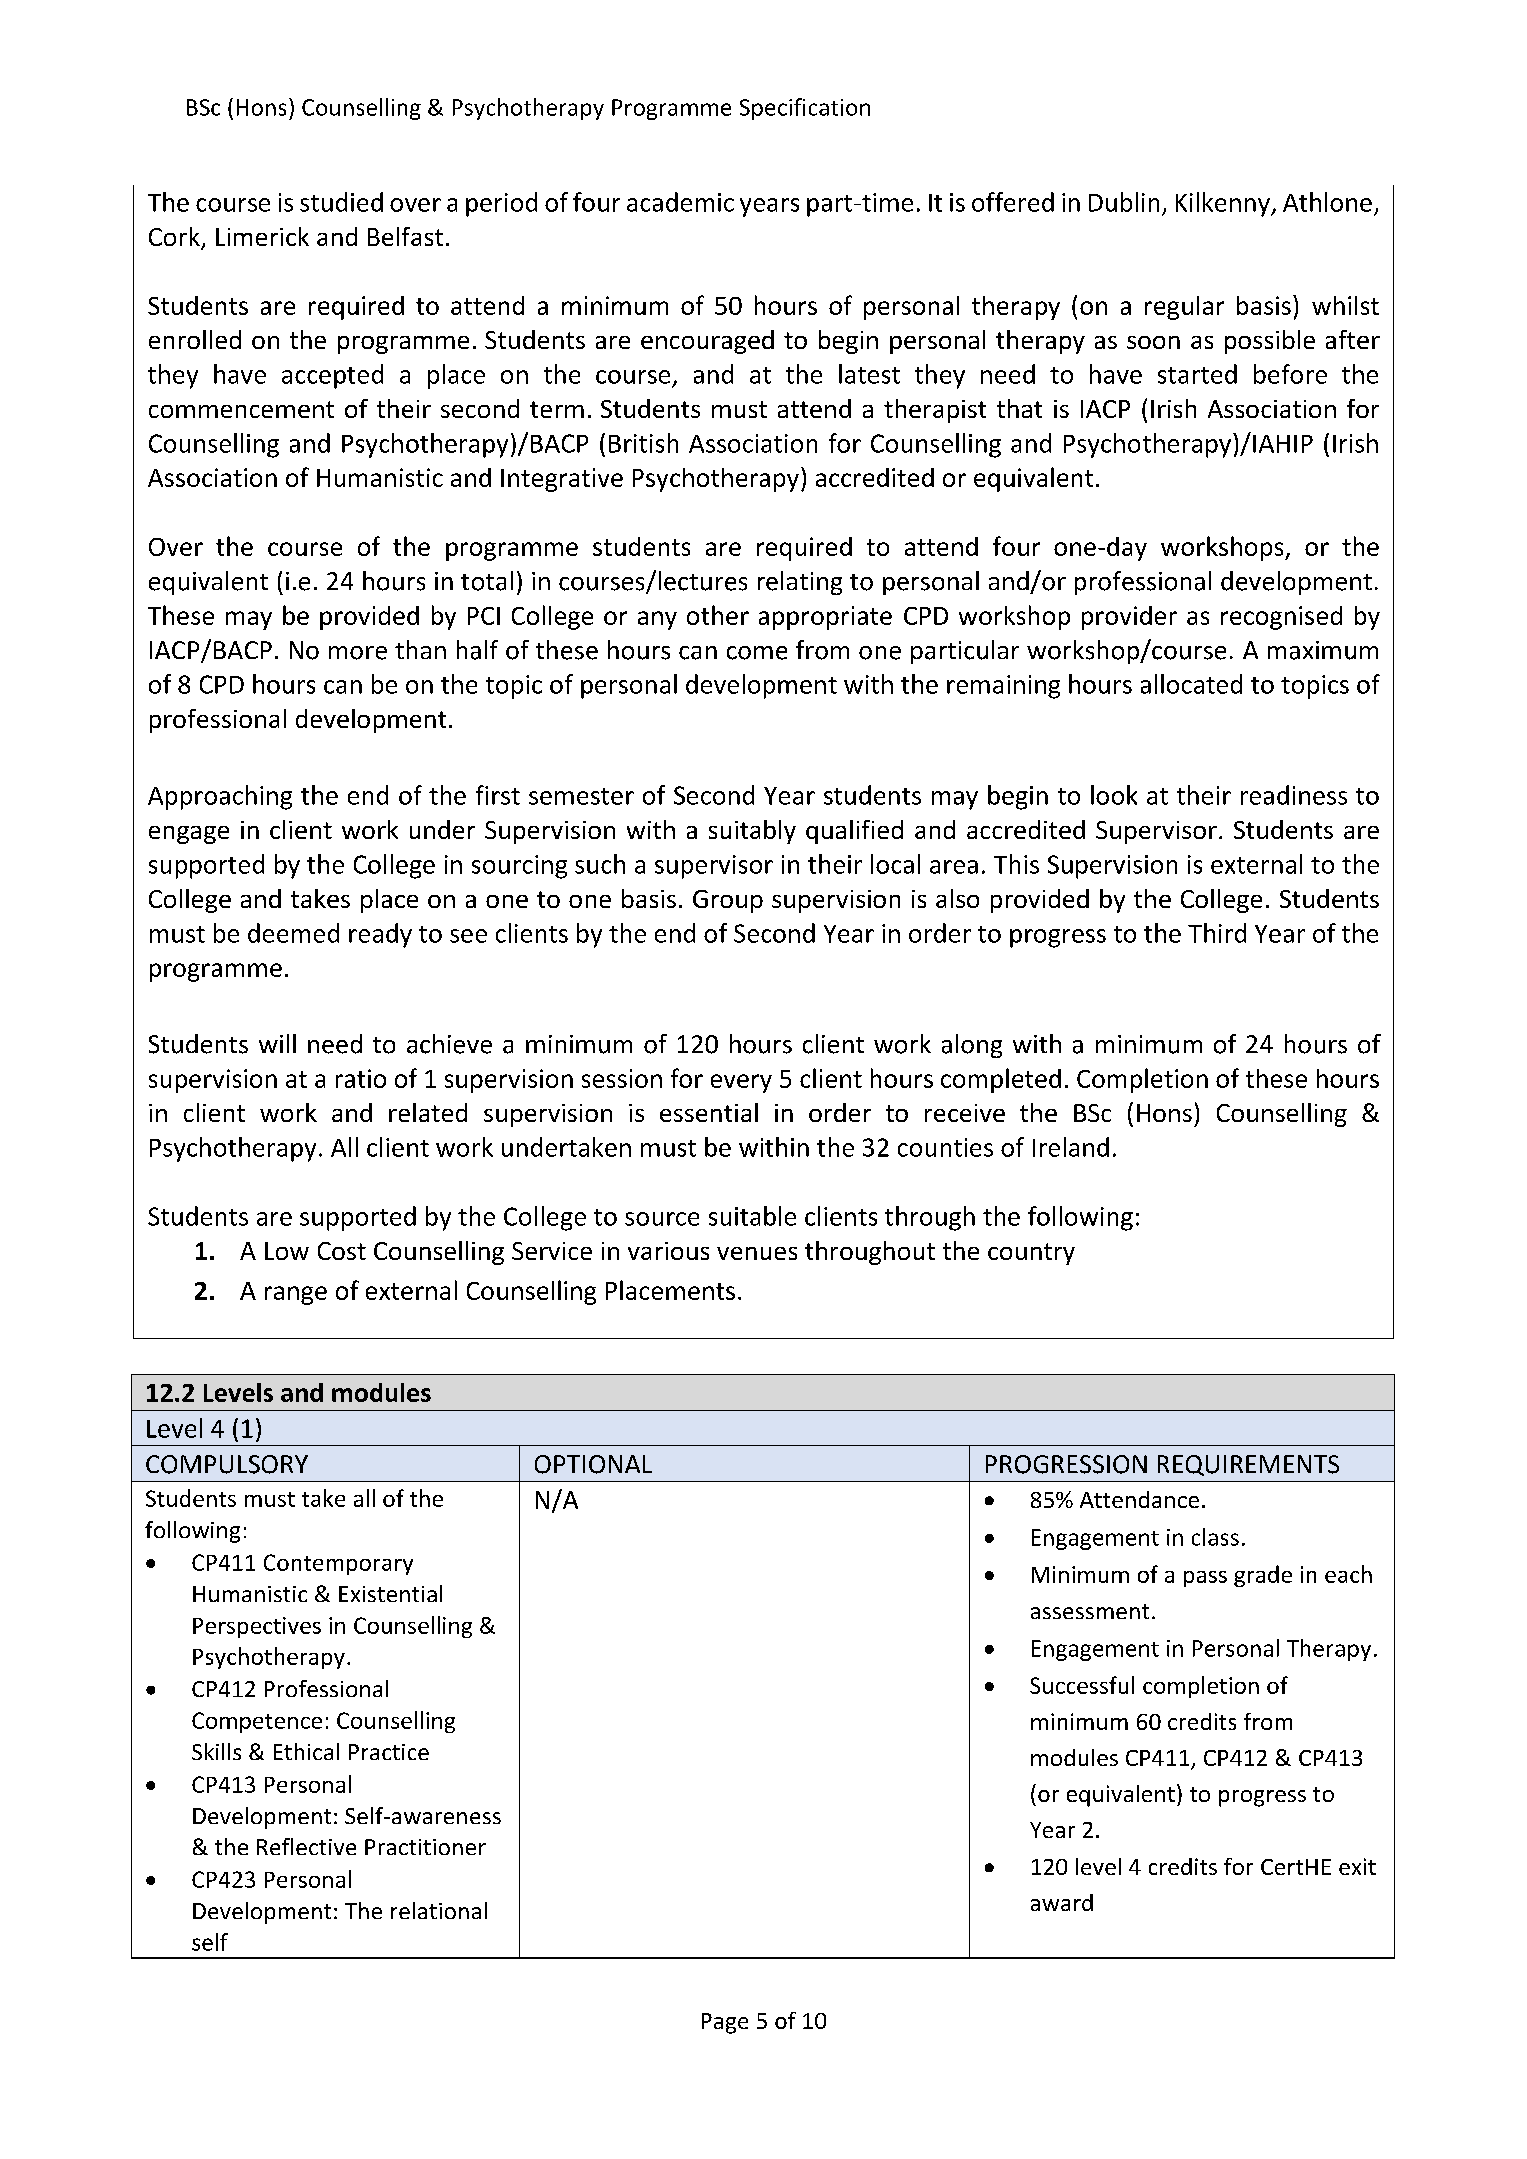 The height and width of the screenshot is (2159, 1527). I want to click on Dublin, so click(1124, 202).
